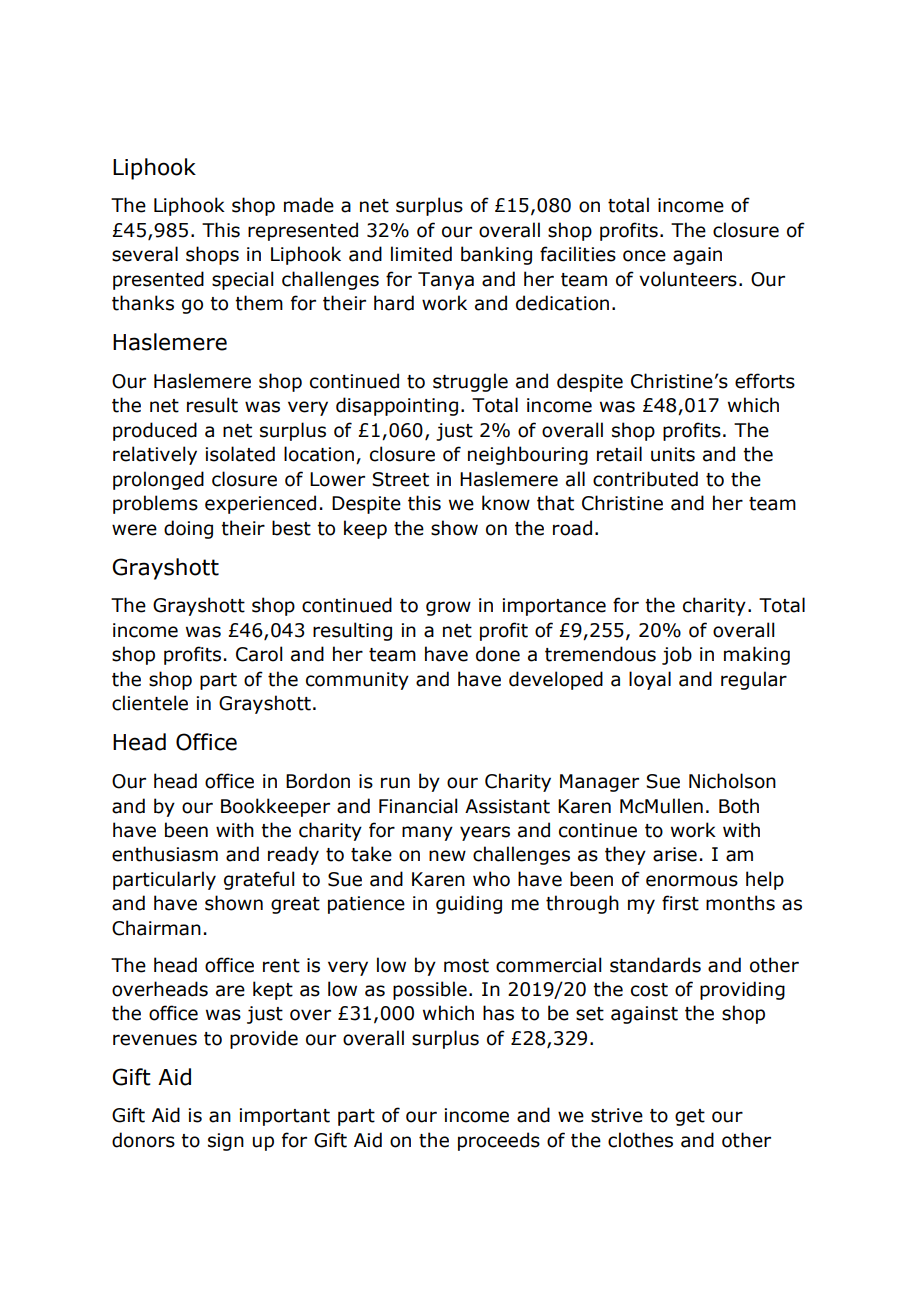  I want to click on limited, so click(421, 254).
